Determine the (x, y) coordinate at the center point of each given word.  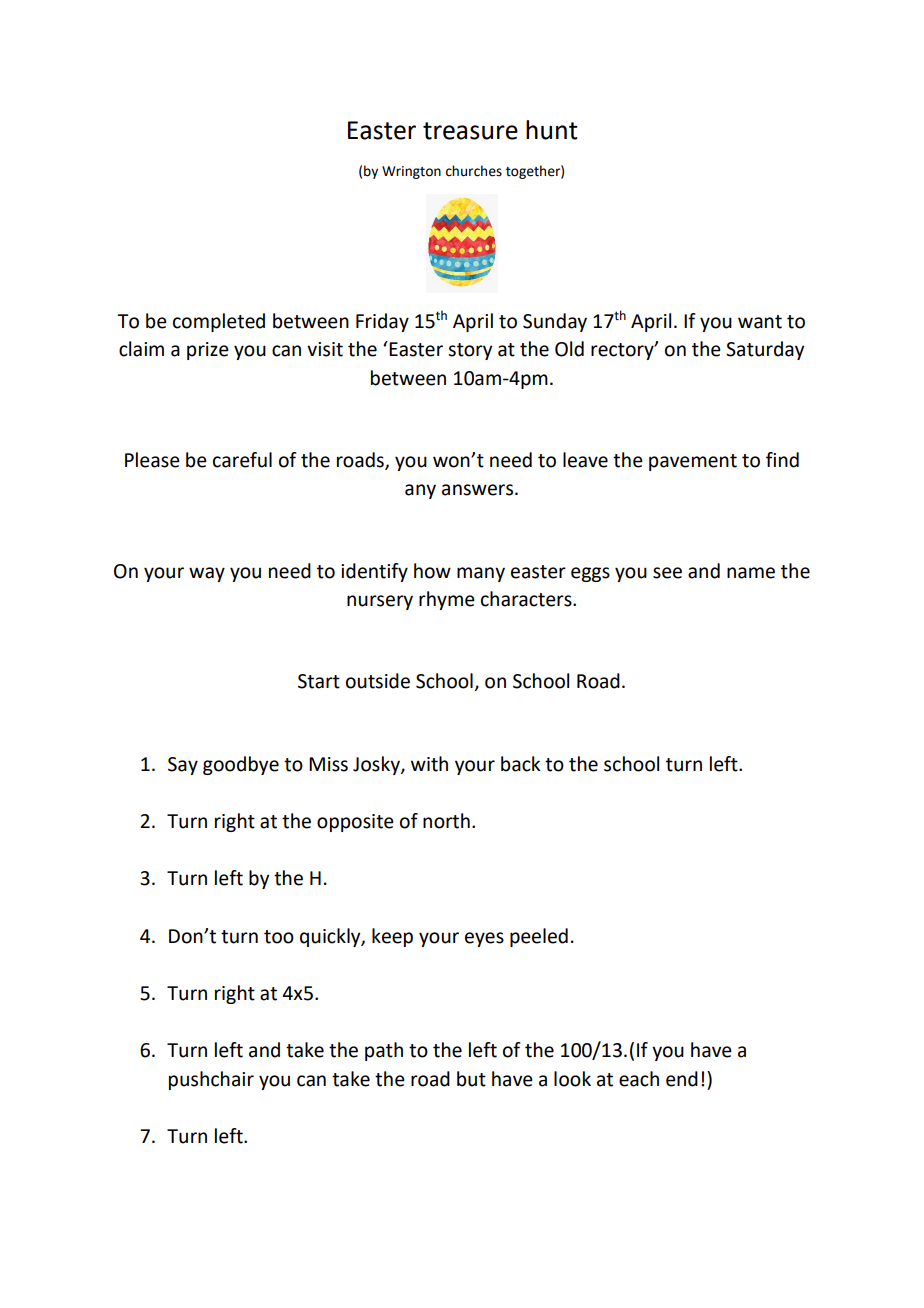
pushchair (211, 1080)
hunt (552, 130)
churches (474, 171)
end (682, 1079)
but (471, 1079)
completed (219, 322)
